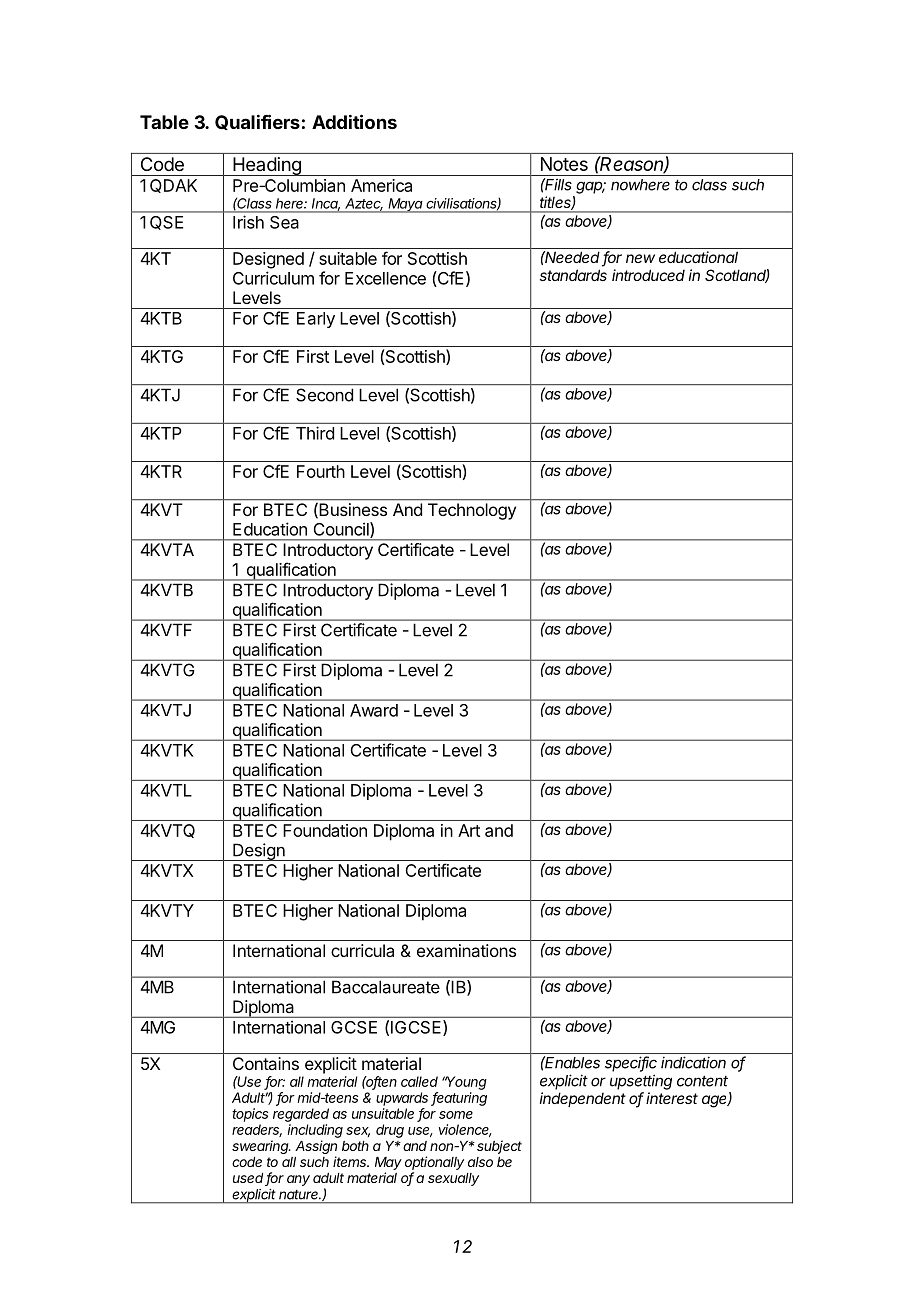 The height and width of the page is (1308, 924). Describe the element at coordinates (326, 204) in the page. I see `Inca` at that location.
